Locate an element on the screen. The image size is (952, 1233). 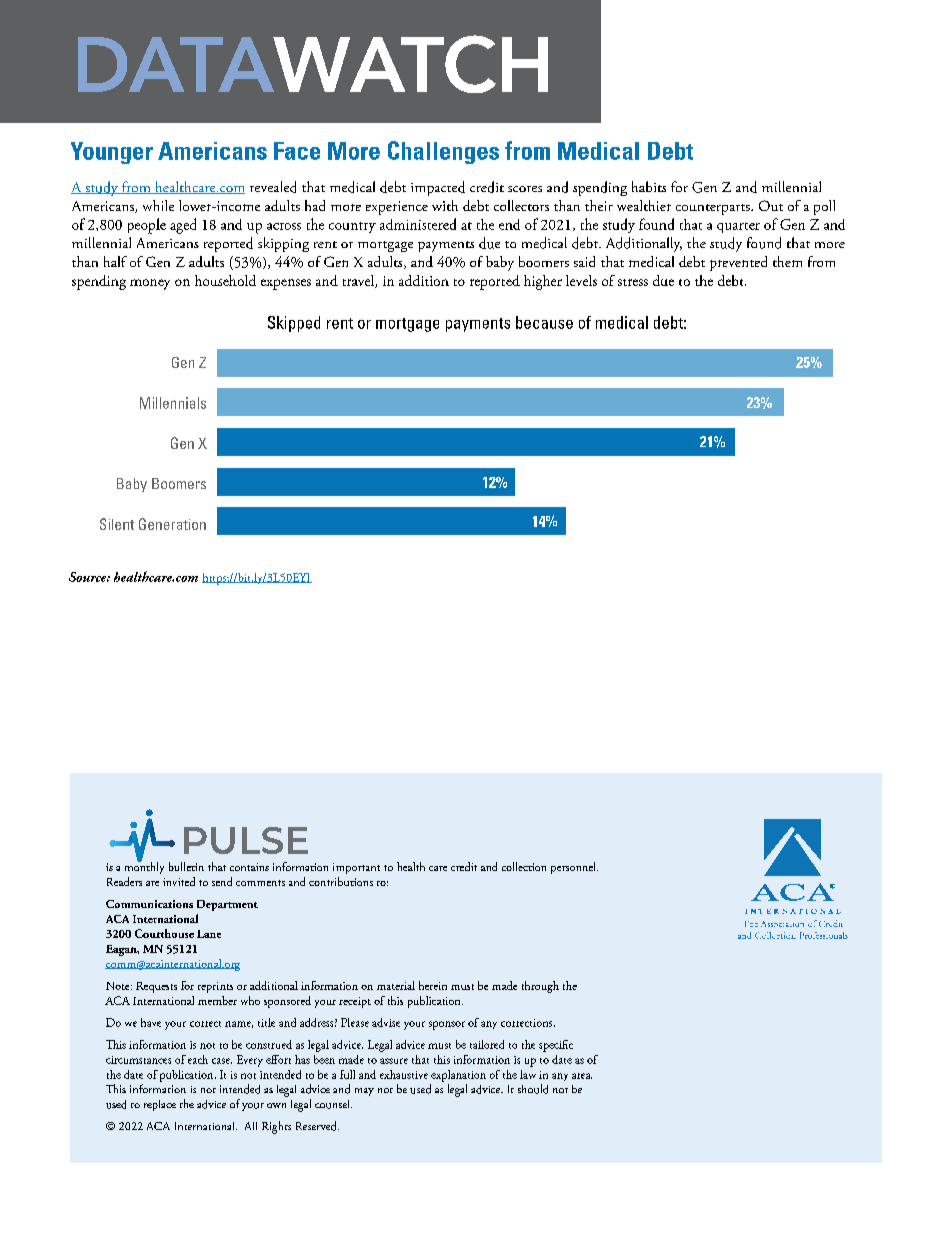
while is located at coordinates (158, 205).
